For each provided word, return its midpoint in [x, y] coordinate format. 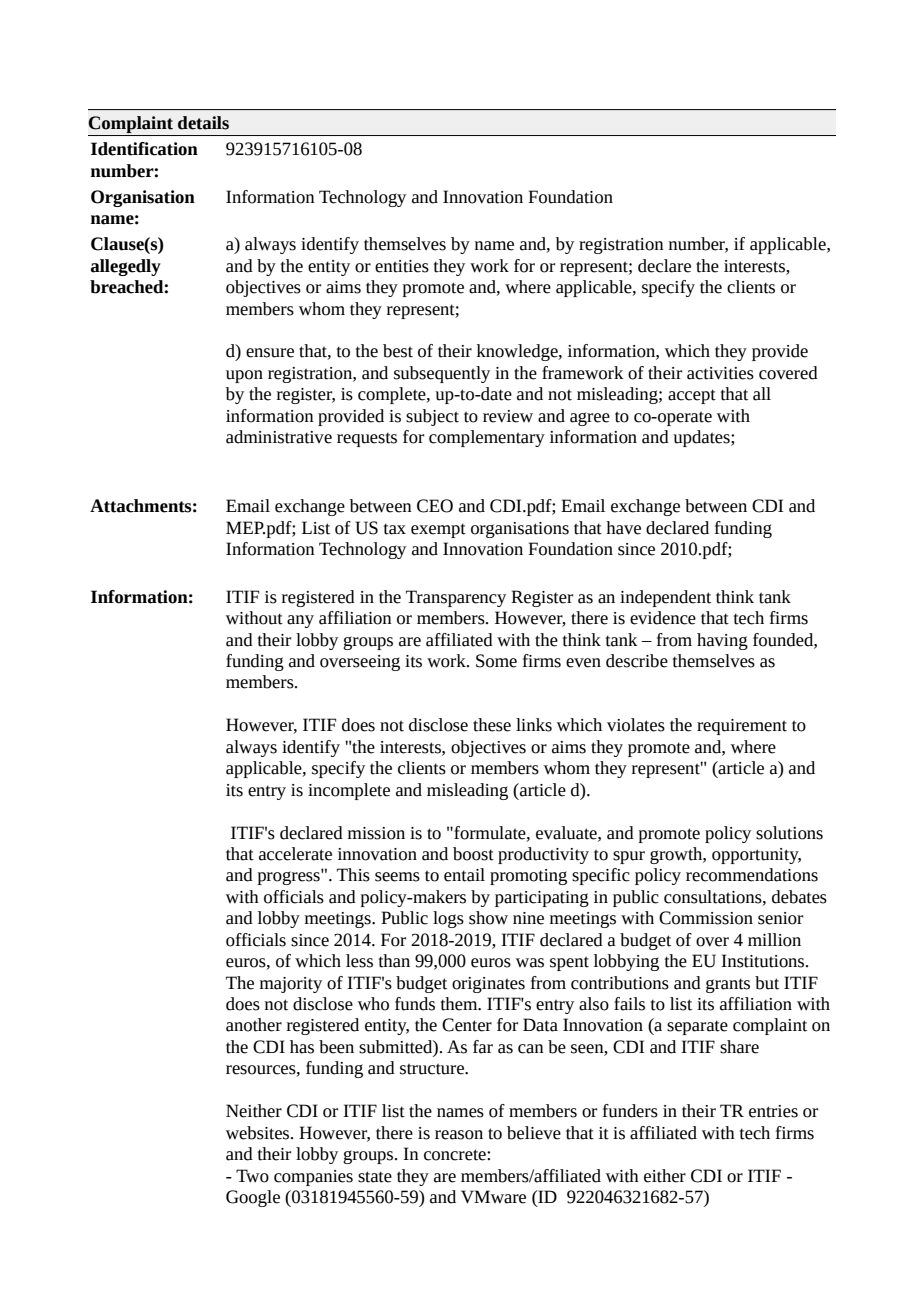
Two [252, 1176]
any [300, 621]
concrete [456, 1155]
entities [402, 266]
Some [496, 661]
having [722, 641]
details [203, 123]
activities [720, 373]
